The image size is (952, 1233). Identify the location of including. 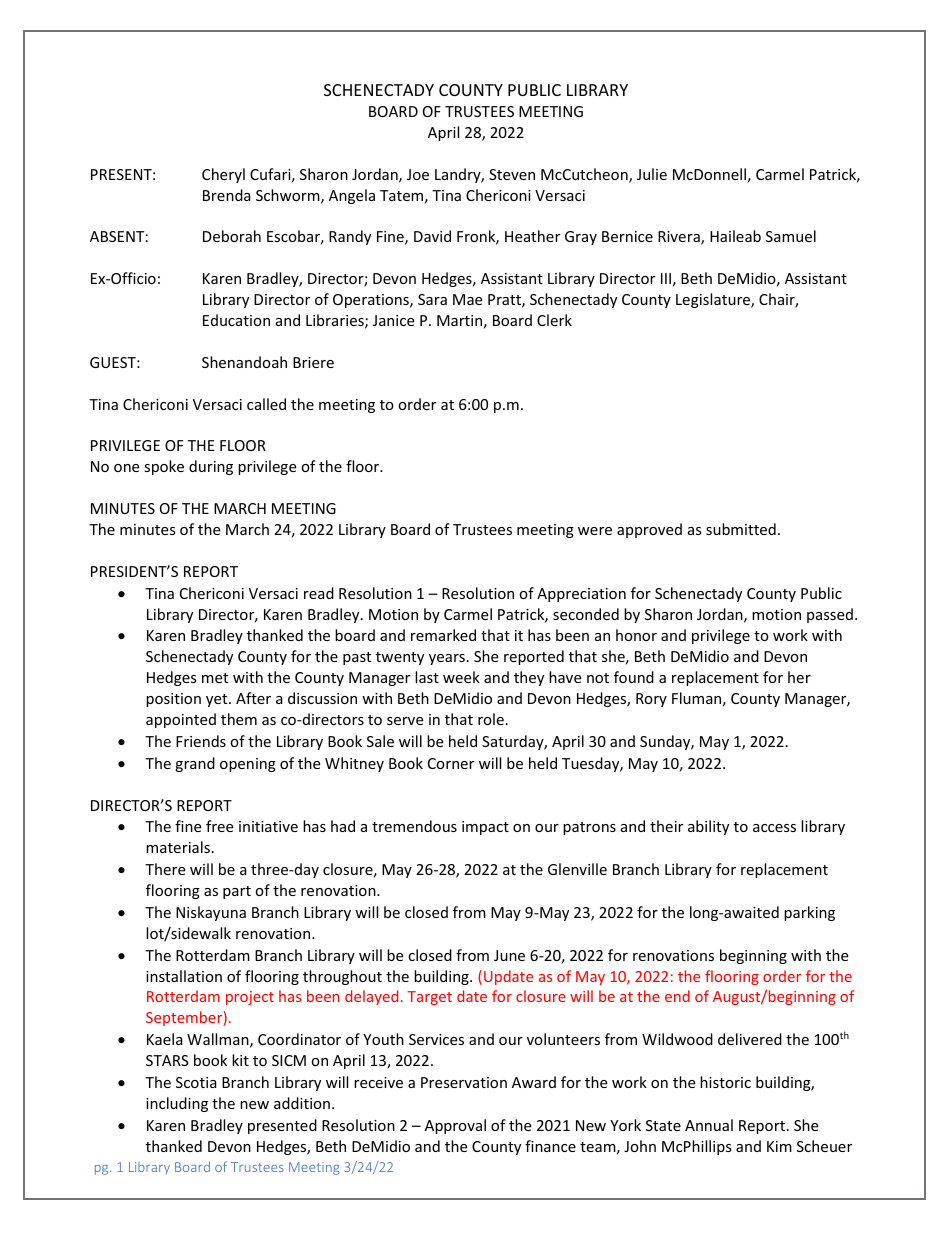
(177, 1104).
